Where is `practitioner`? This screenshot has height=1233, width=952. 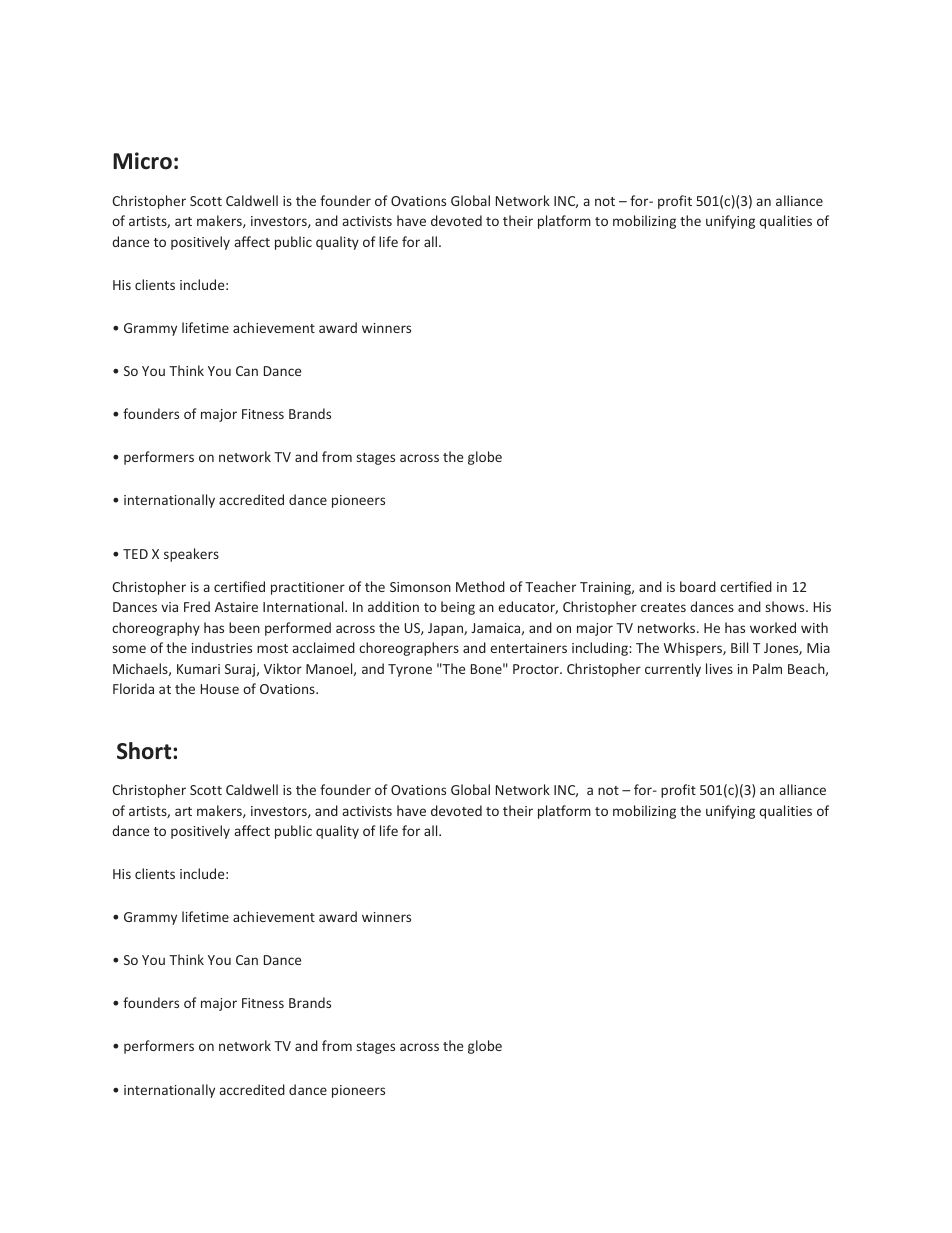
practitioner is located at coordinates (308, 588).
